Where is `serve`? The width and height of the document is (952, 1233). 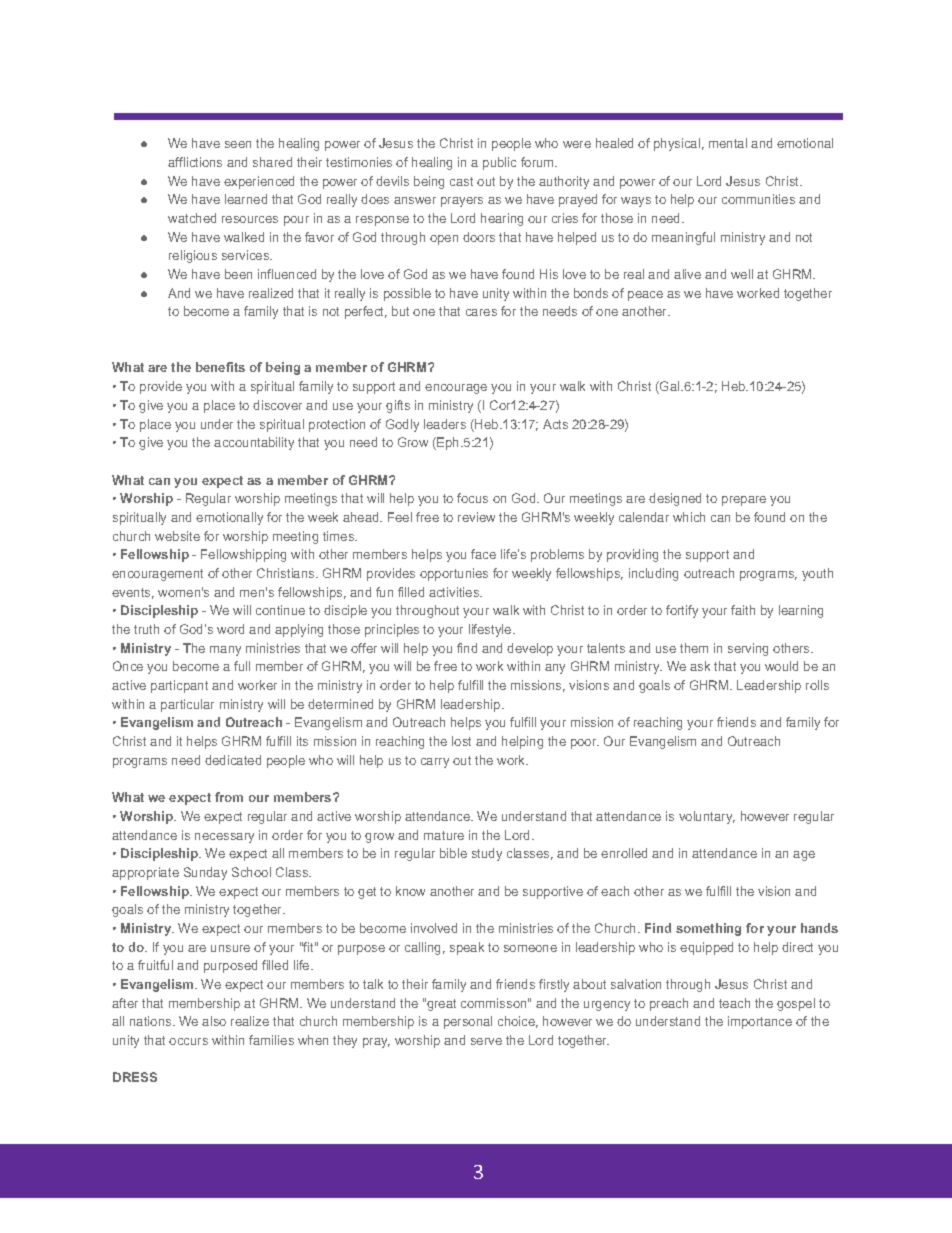
serve is located at coordinates (486, 1041).
